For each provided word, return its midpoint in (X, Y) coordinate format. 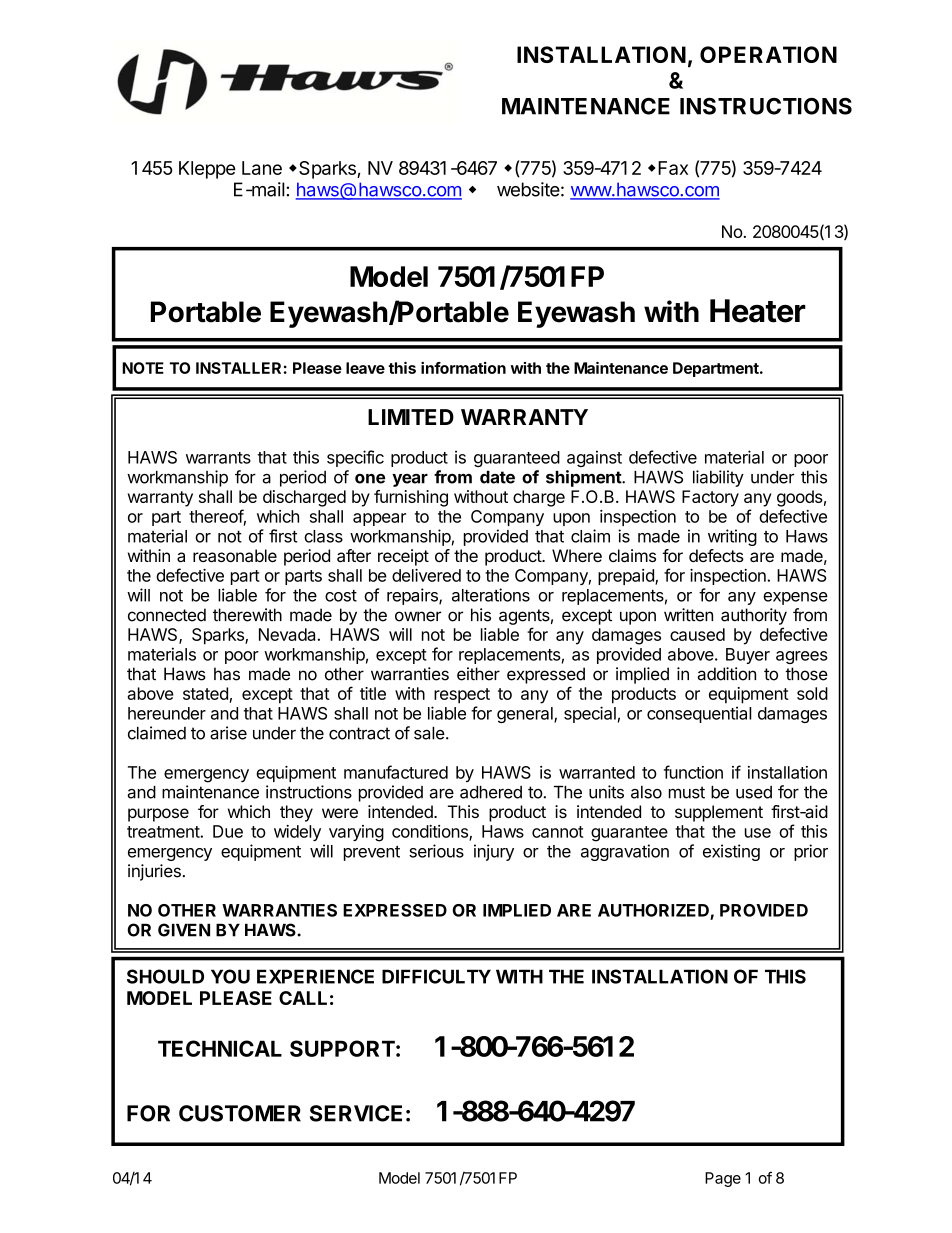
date (497, 477)
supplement (719, 813)
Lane (262, 168)
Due (228, 831)
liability (718, 478)
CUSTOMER (240, 1113)
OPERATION (768, 54)
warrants (218, 458)
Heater (758, 311)
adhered (491, 792)
